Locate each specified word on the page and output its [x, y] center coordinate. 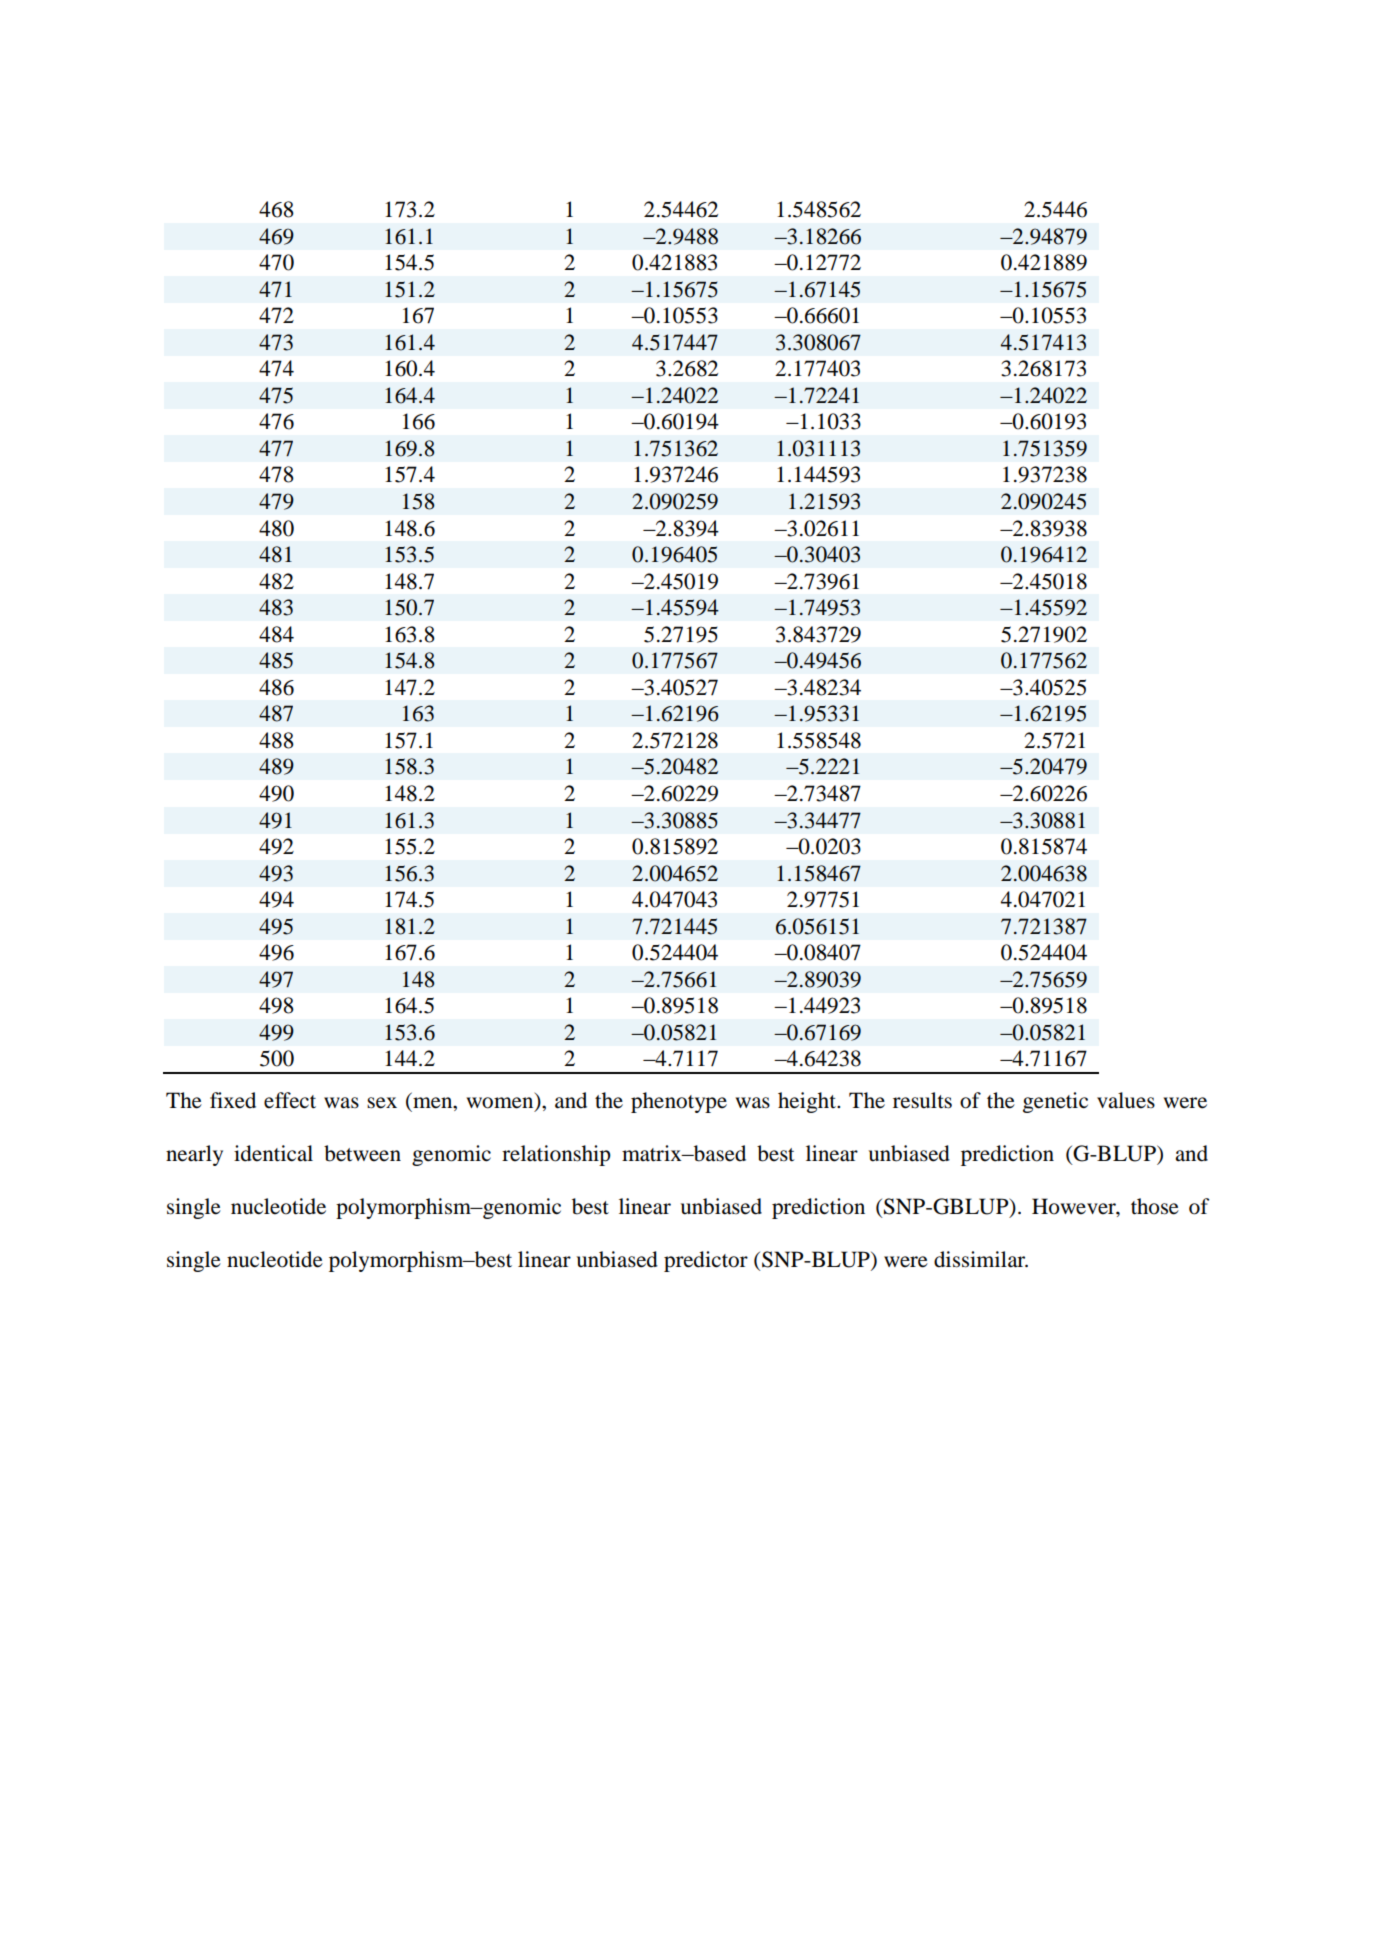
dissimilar [981, 1259]
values [1126, 1100]
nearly [194, 1155]
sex [382, 1103]
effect [290, 1100]
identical [273, 1153]
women [501, 1104]
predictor [706, 1261]
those [1155, 1206]
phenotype [679, 1102]
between [362, 1153]
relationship [556, 1155]
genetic [1055, 1102]
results [922, 1100]
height [808, 1102]
